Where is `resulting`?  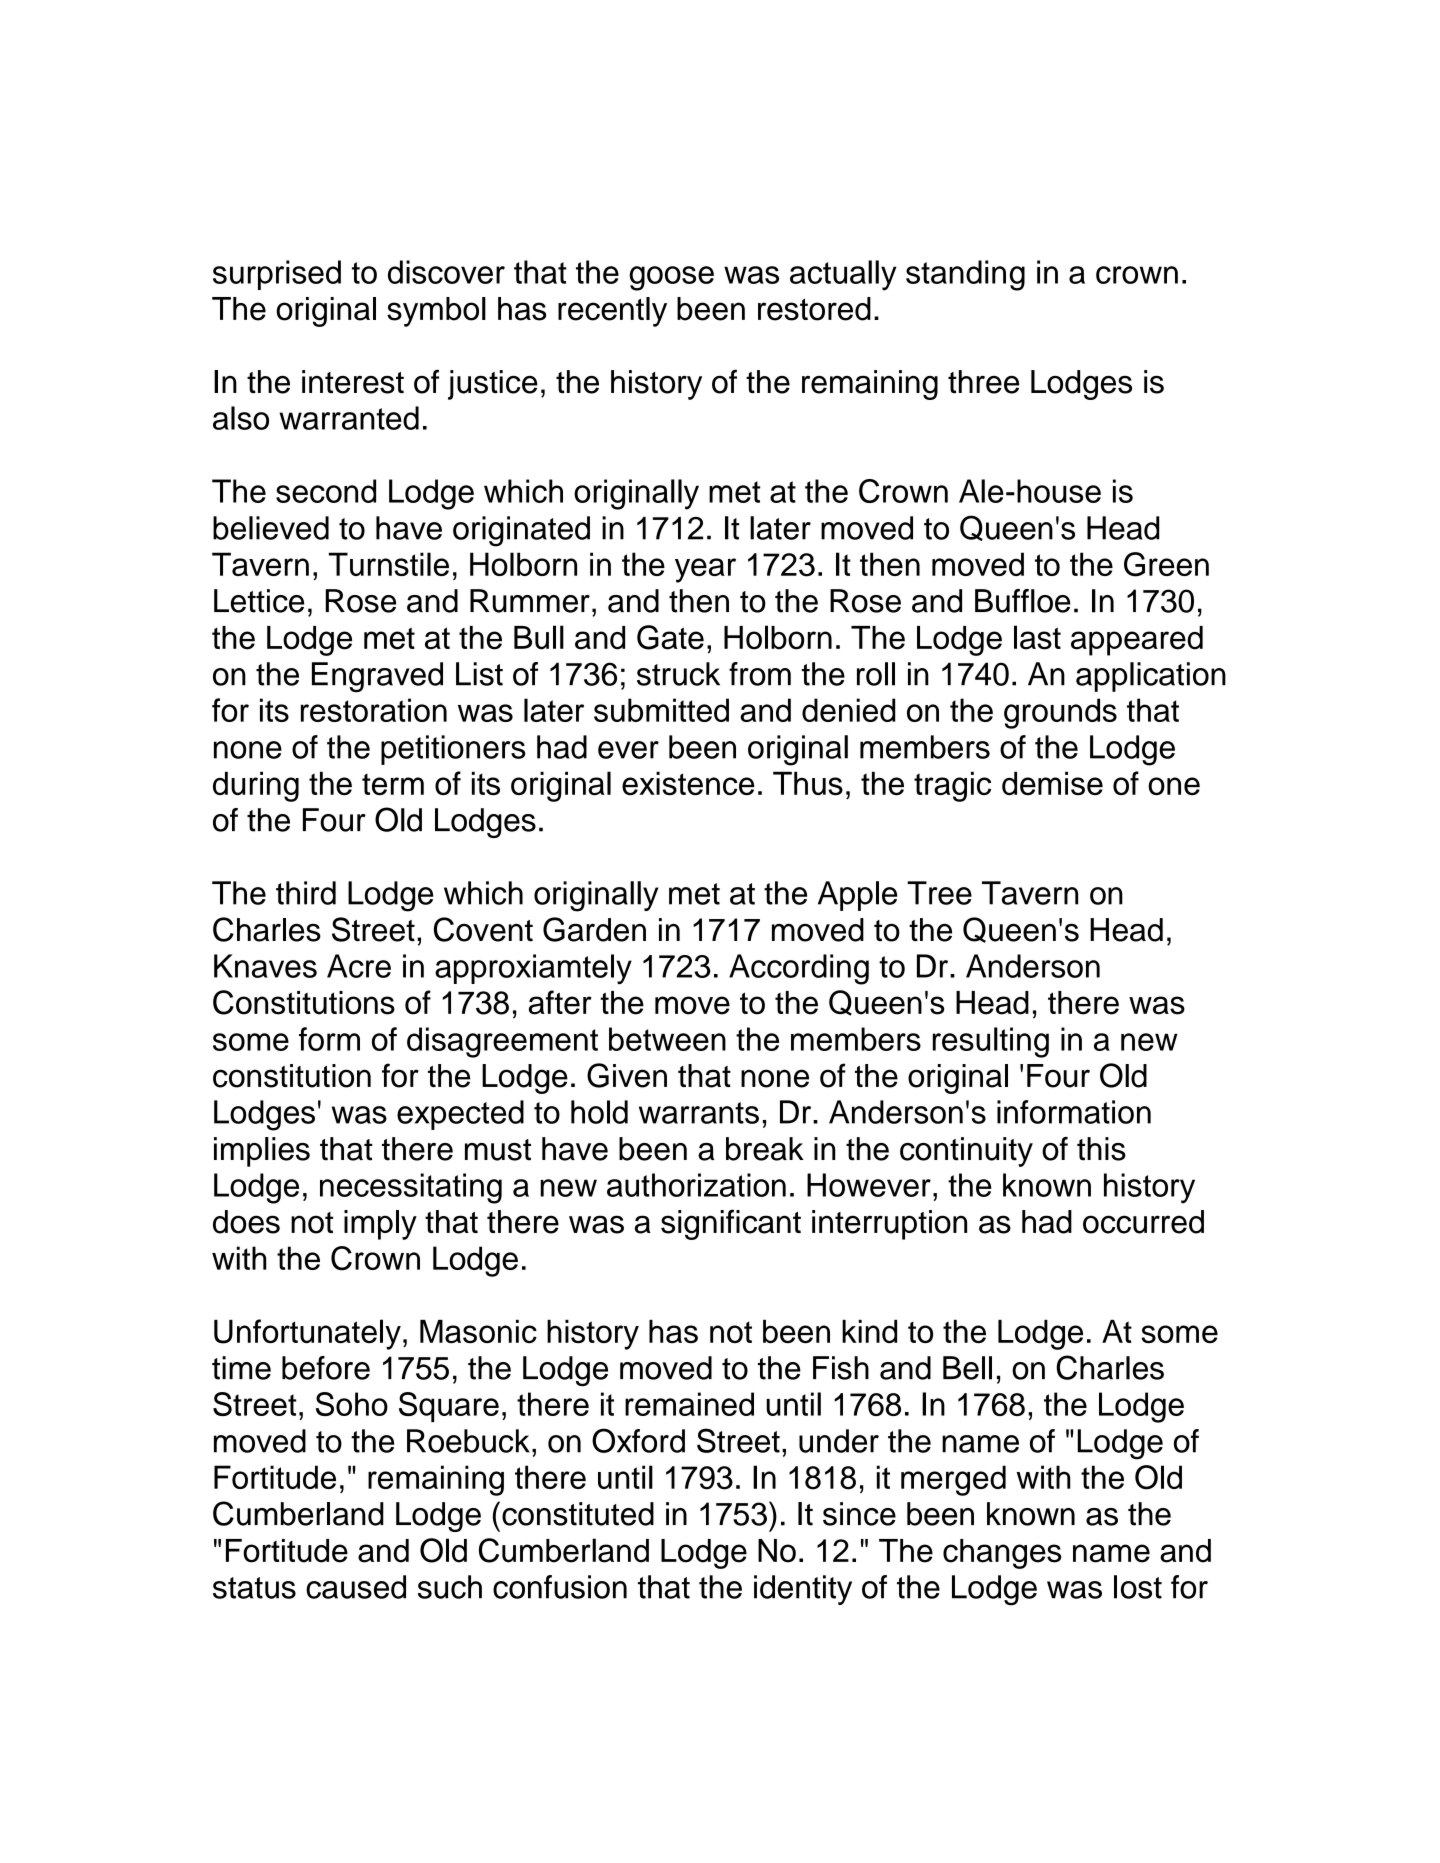
resulting is located at coordinates (991, 1042).
